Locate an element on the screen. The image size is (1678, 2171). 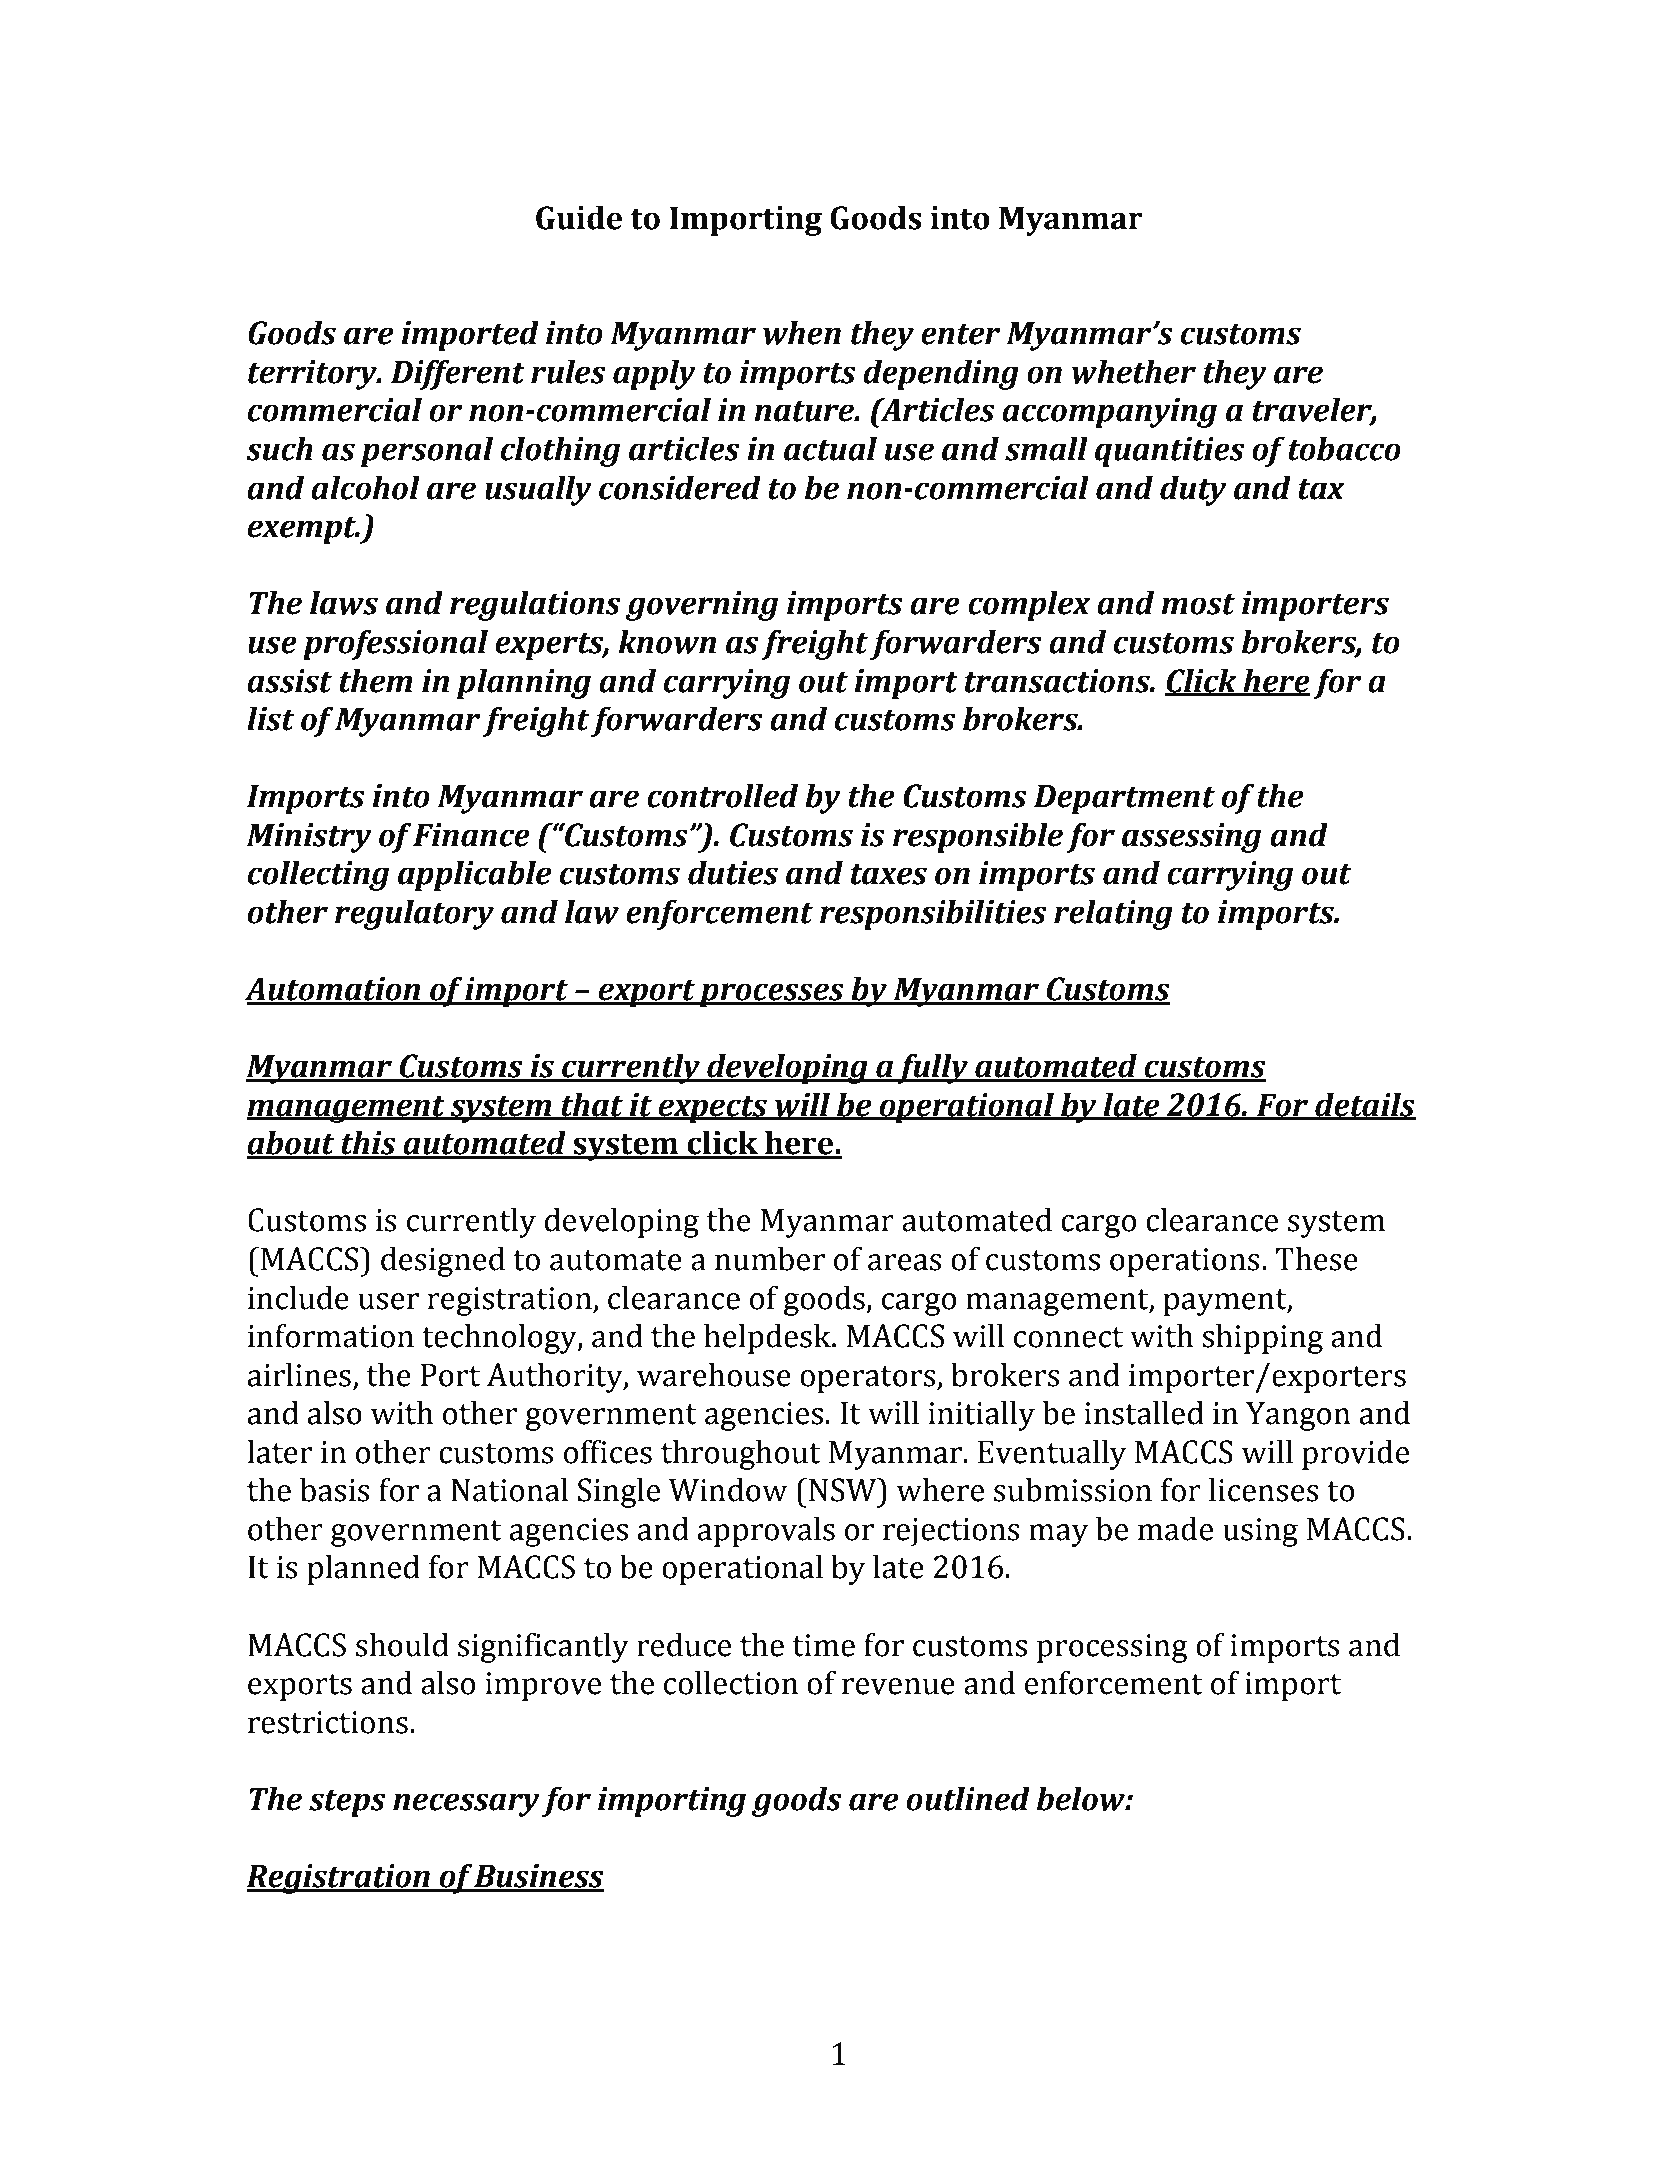
revenue is located at coordinates (898, 1686).
